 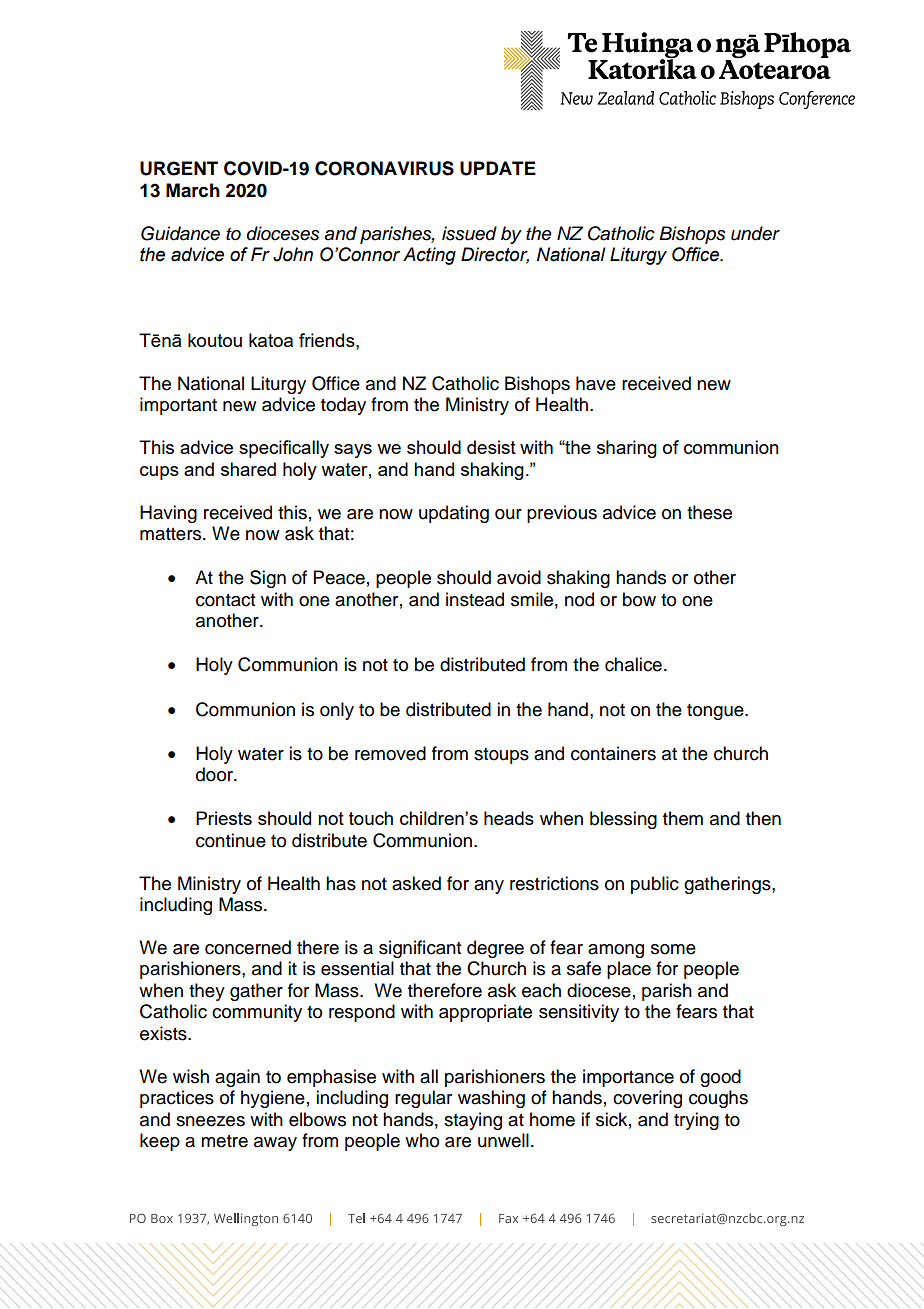 I want to click on March, so click(x=193, y=190).
